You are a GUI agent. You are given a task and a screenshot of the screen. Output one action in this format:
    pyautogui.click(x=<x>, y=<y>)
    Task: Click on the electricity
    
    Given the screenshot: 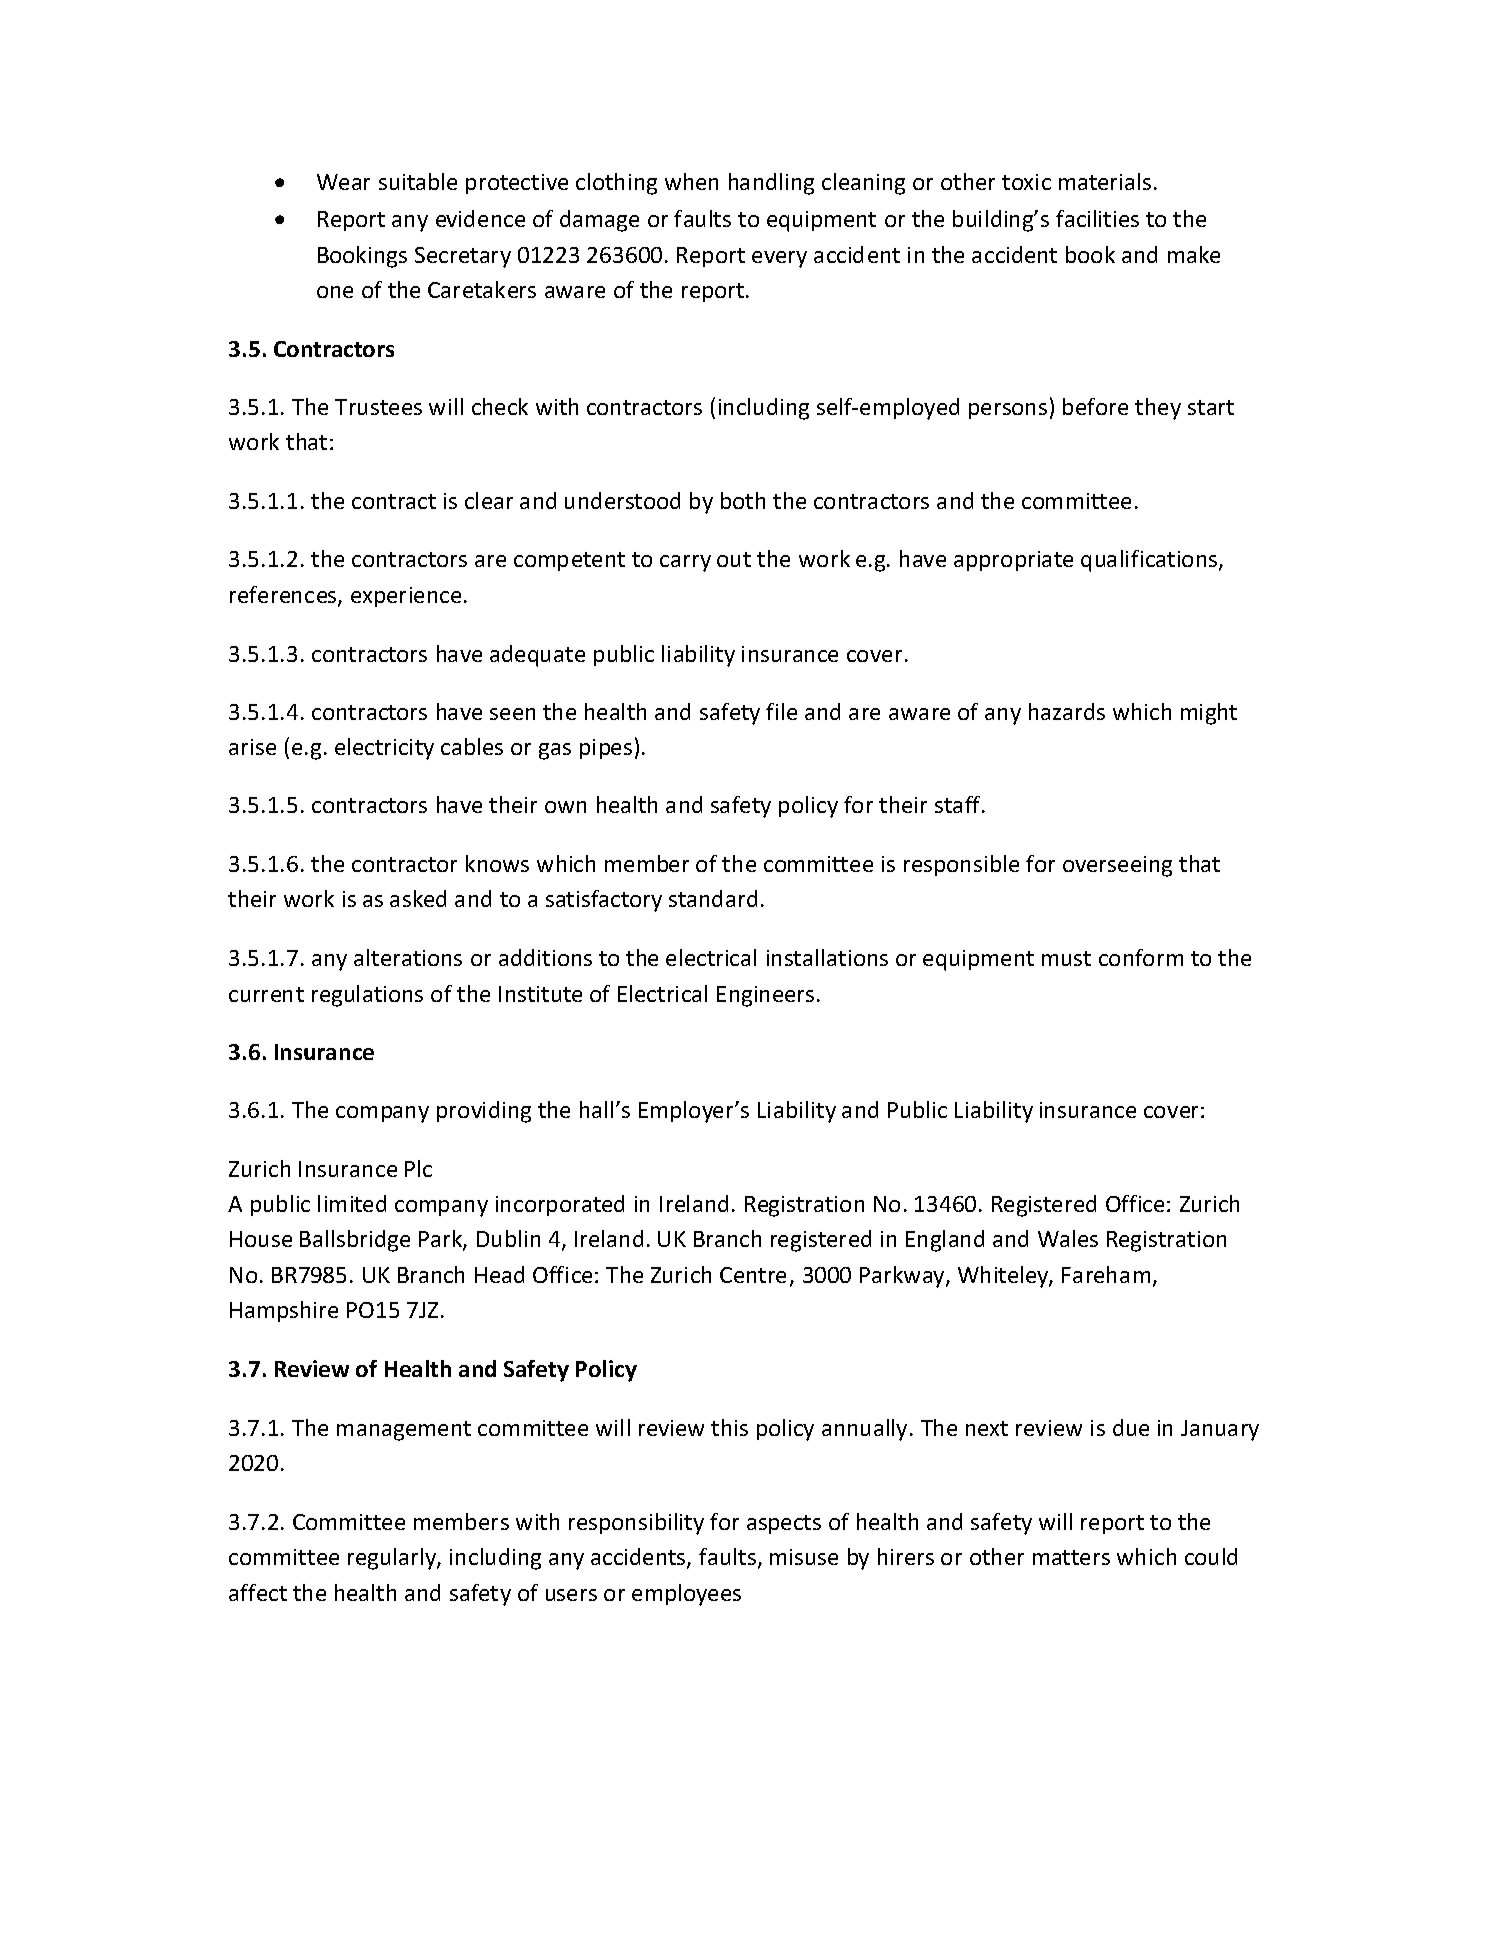 What is the action you would take?
    pyautogui.click(x=384, y=749)
